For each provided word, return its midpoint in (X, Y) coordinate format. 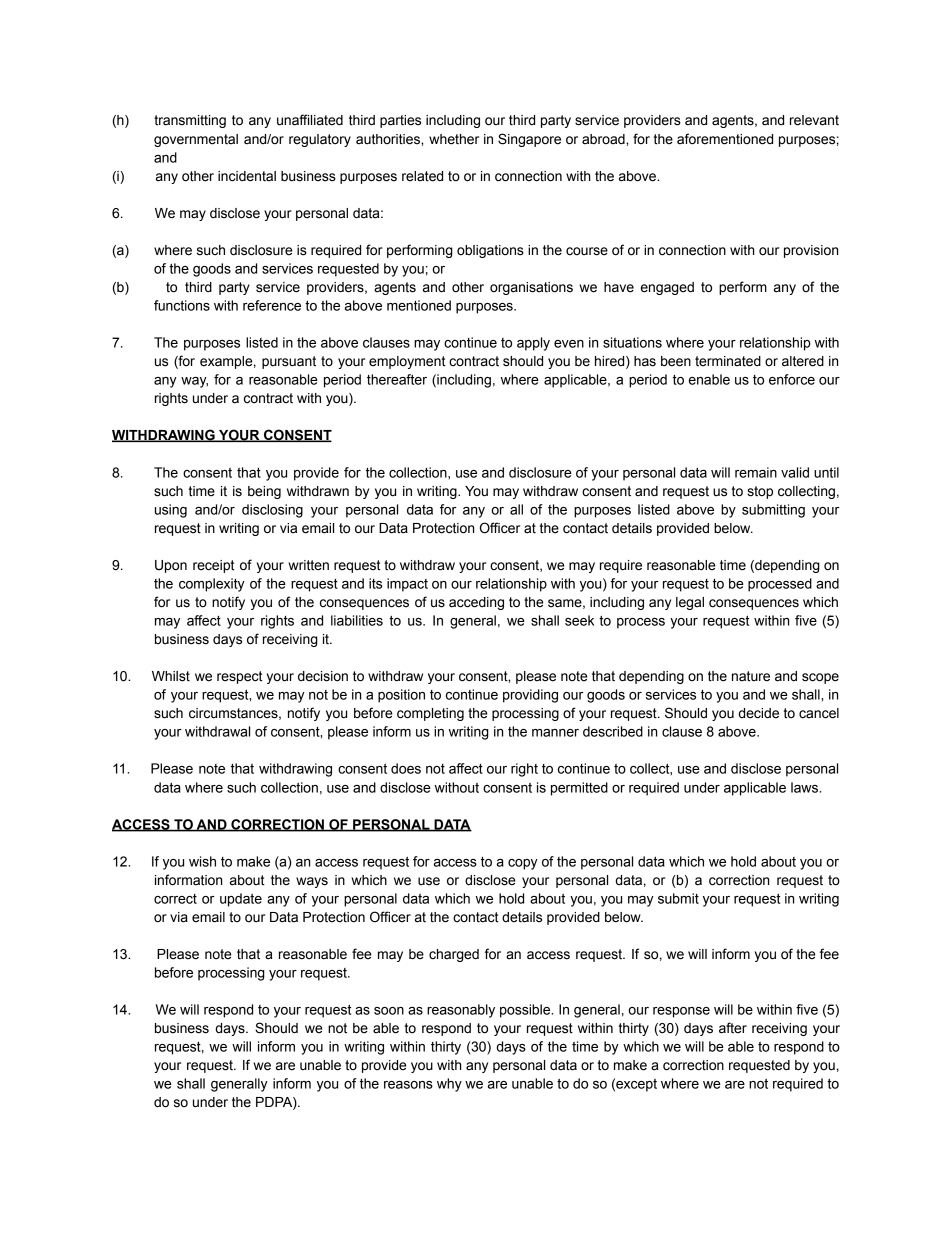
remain (756, 472)
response (681, 1012)
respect (240, 677)
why (449, 1085)
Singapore (529, 140)
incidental (247, 176)
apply (533, 344)
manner (555, 733)
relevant (814, 120)
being (264, 492)
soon (389, 1011)
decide (758, 713)
